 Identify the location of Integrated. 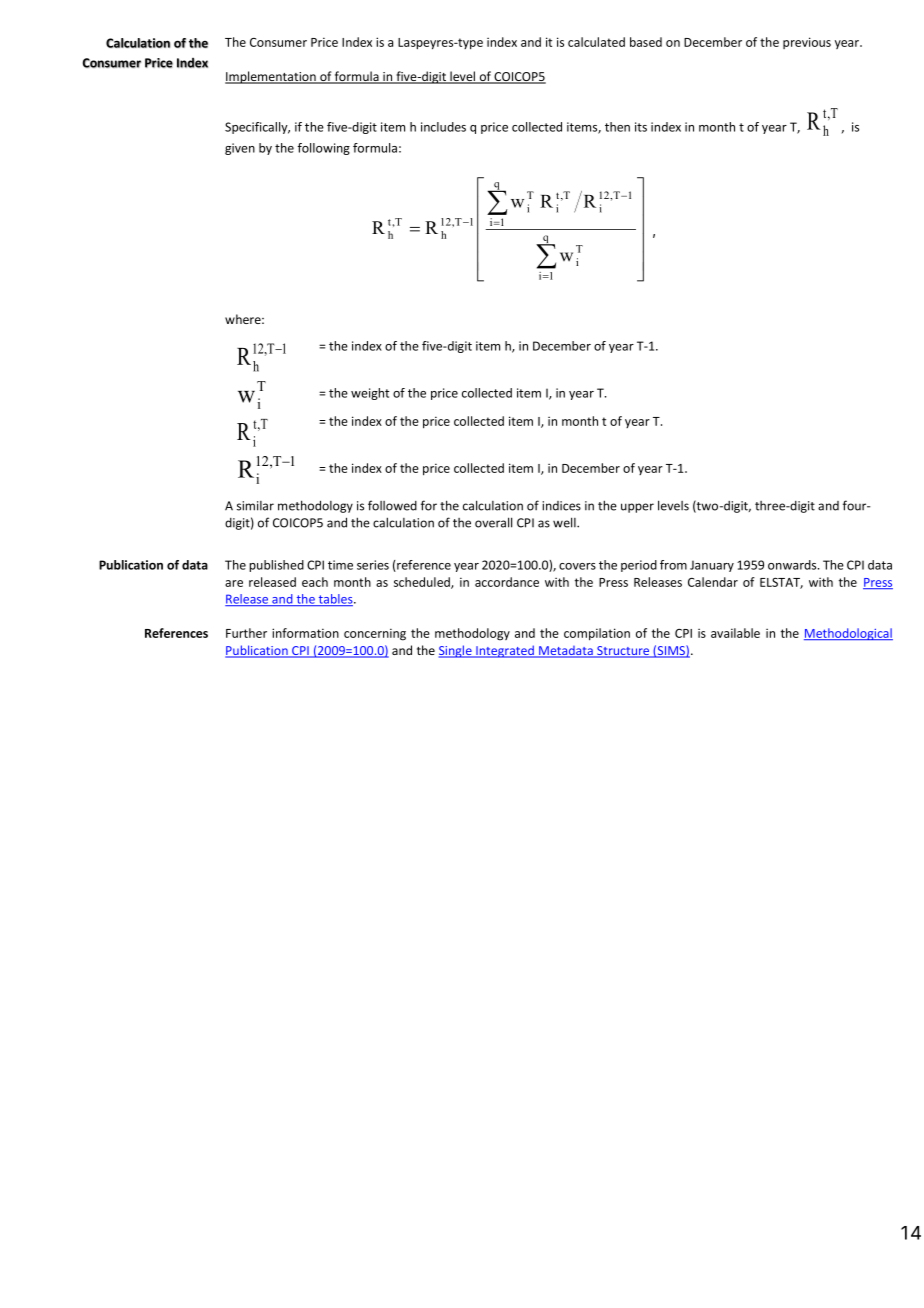
(505, 651).
